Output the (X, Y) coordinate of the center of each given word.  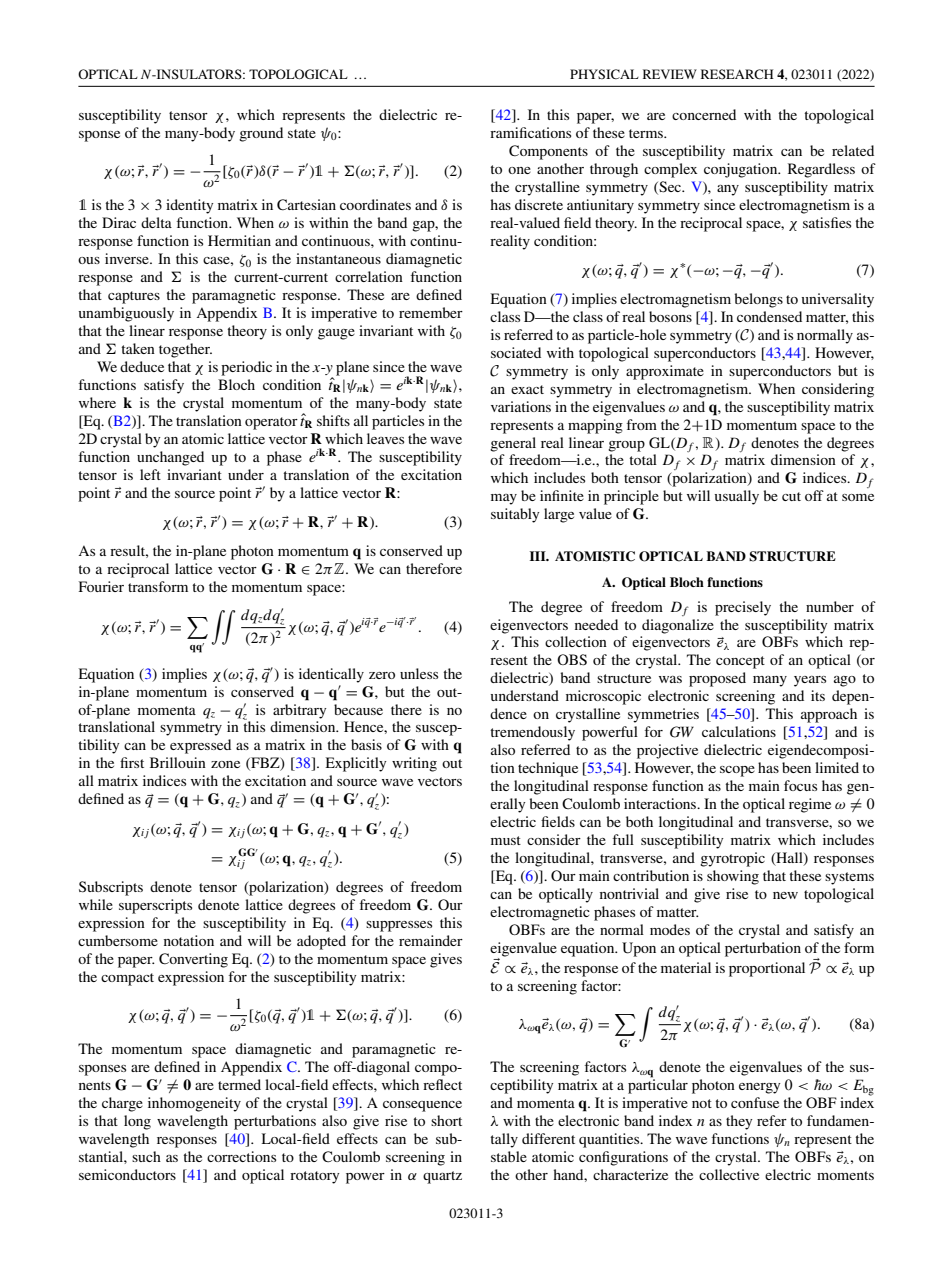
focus (800, 785)
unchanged (170, 458)
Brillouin (178, 762)
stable (509, 1156)
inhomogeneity (194, 1104)
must (506, 840)
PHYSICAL (604, 74)
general (513, 444)
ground (261, 134)
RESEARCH (737, 74)
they (739, 1122)
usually (737, 497)
